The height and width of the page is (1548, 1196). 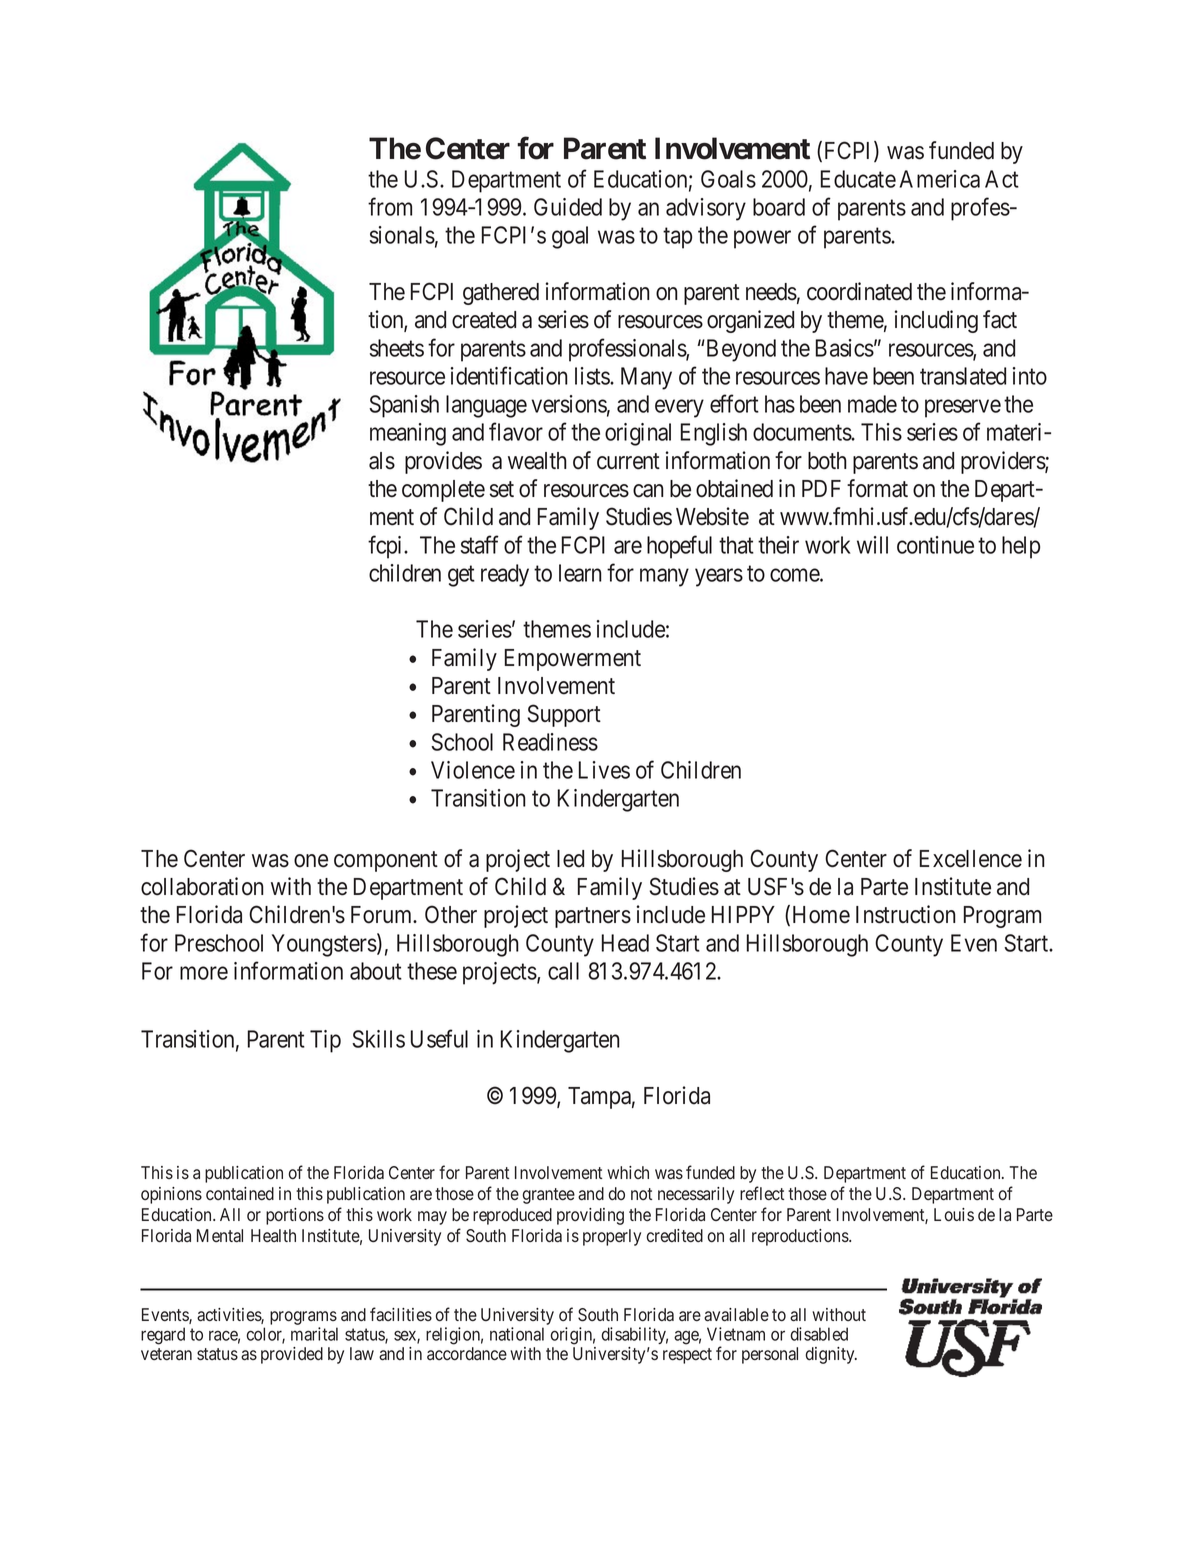 I want to click on Excellence, so click(x=971, y=859).
